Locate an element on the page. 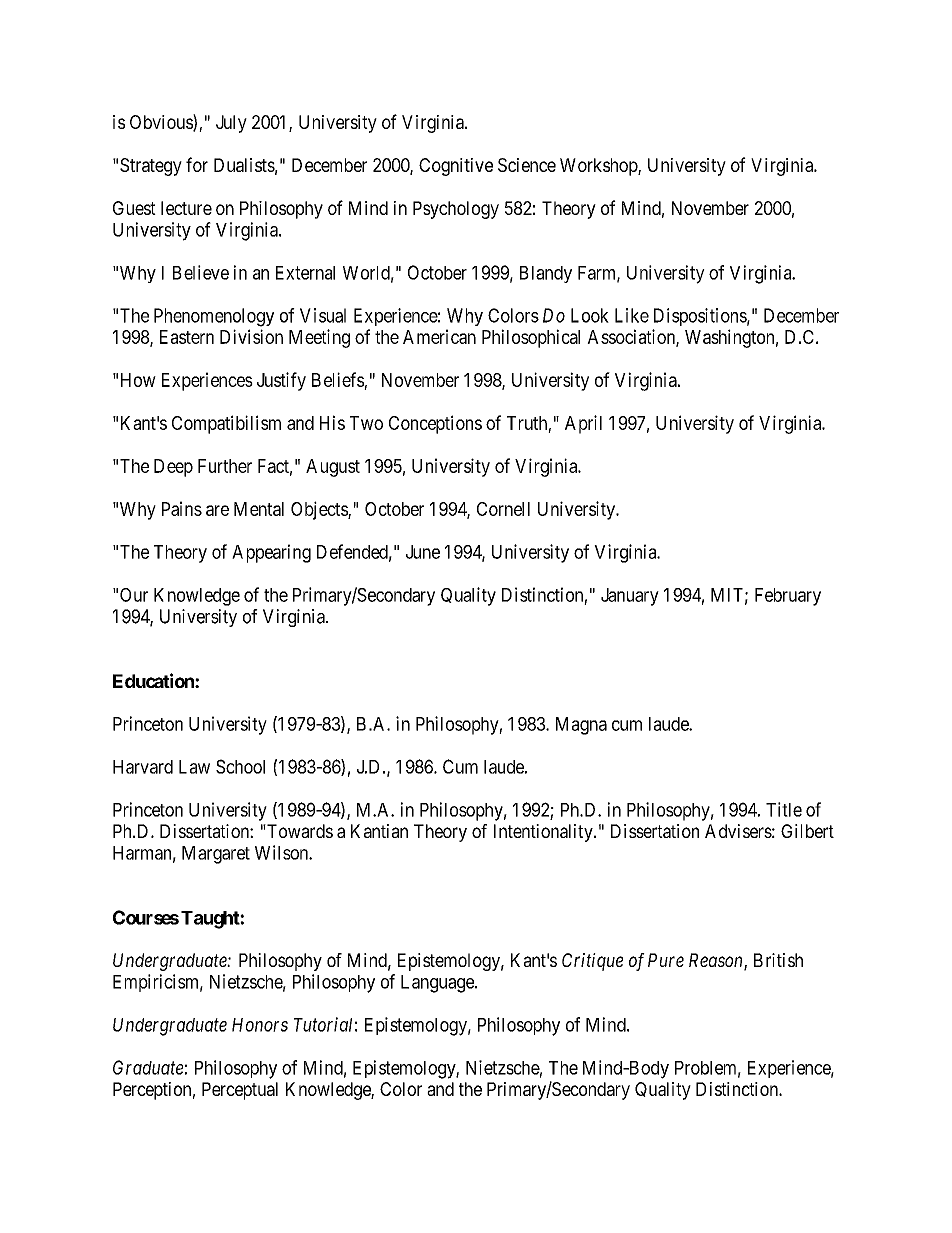 The width and height of the page is (952, 1233). Magna is located at coordinates (581, 726).
